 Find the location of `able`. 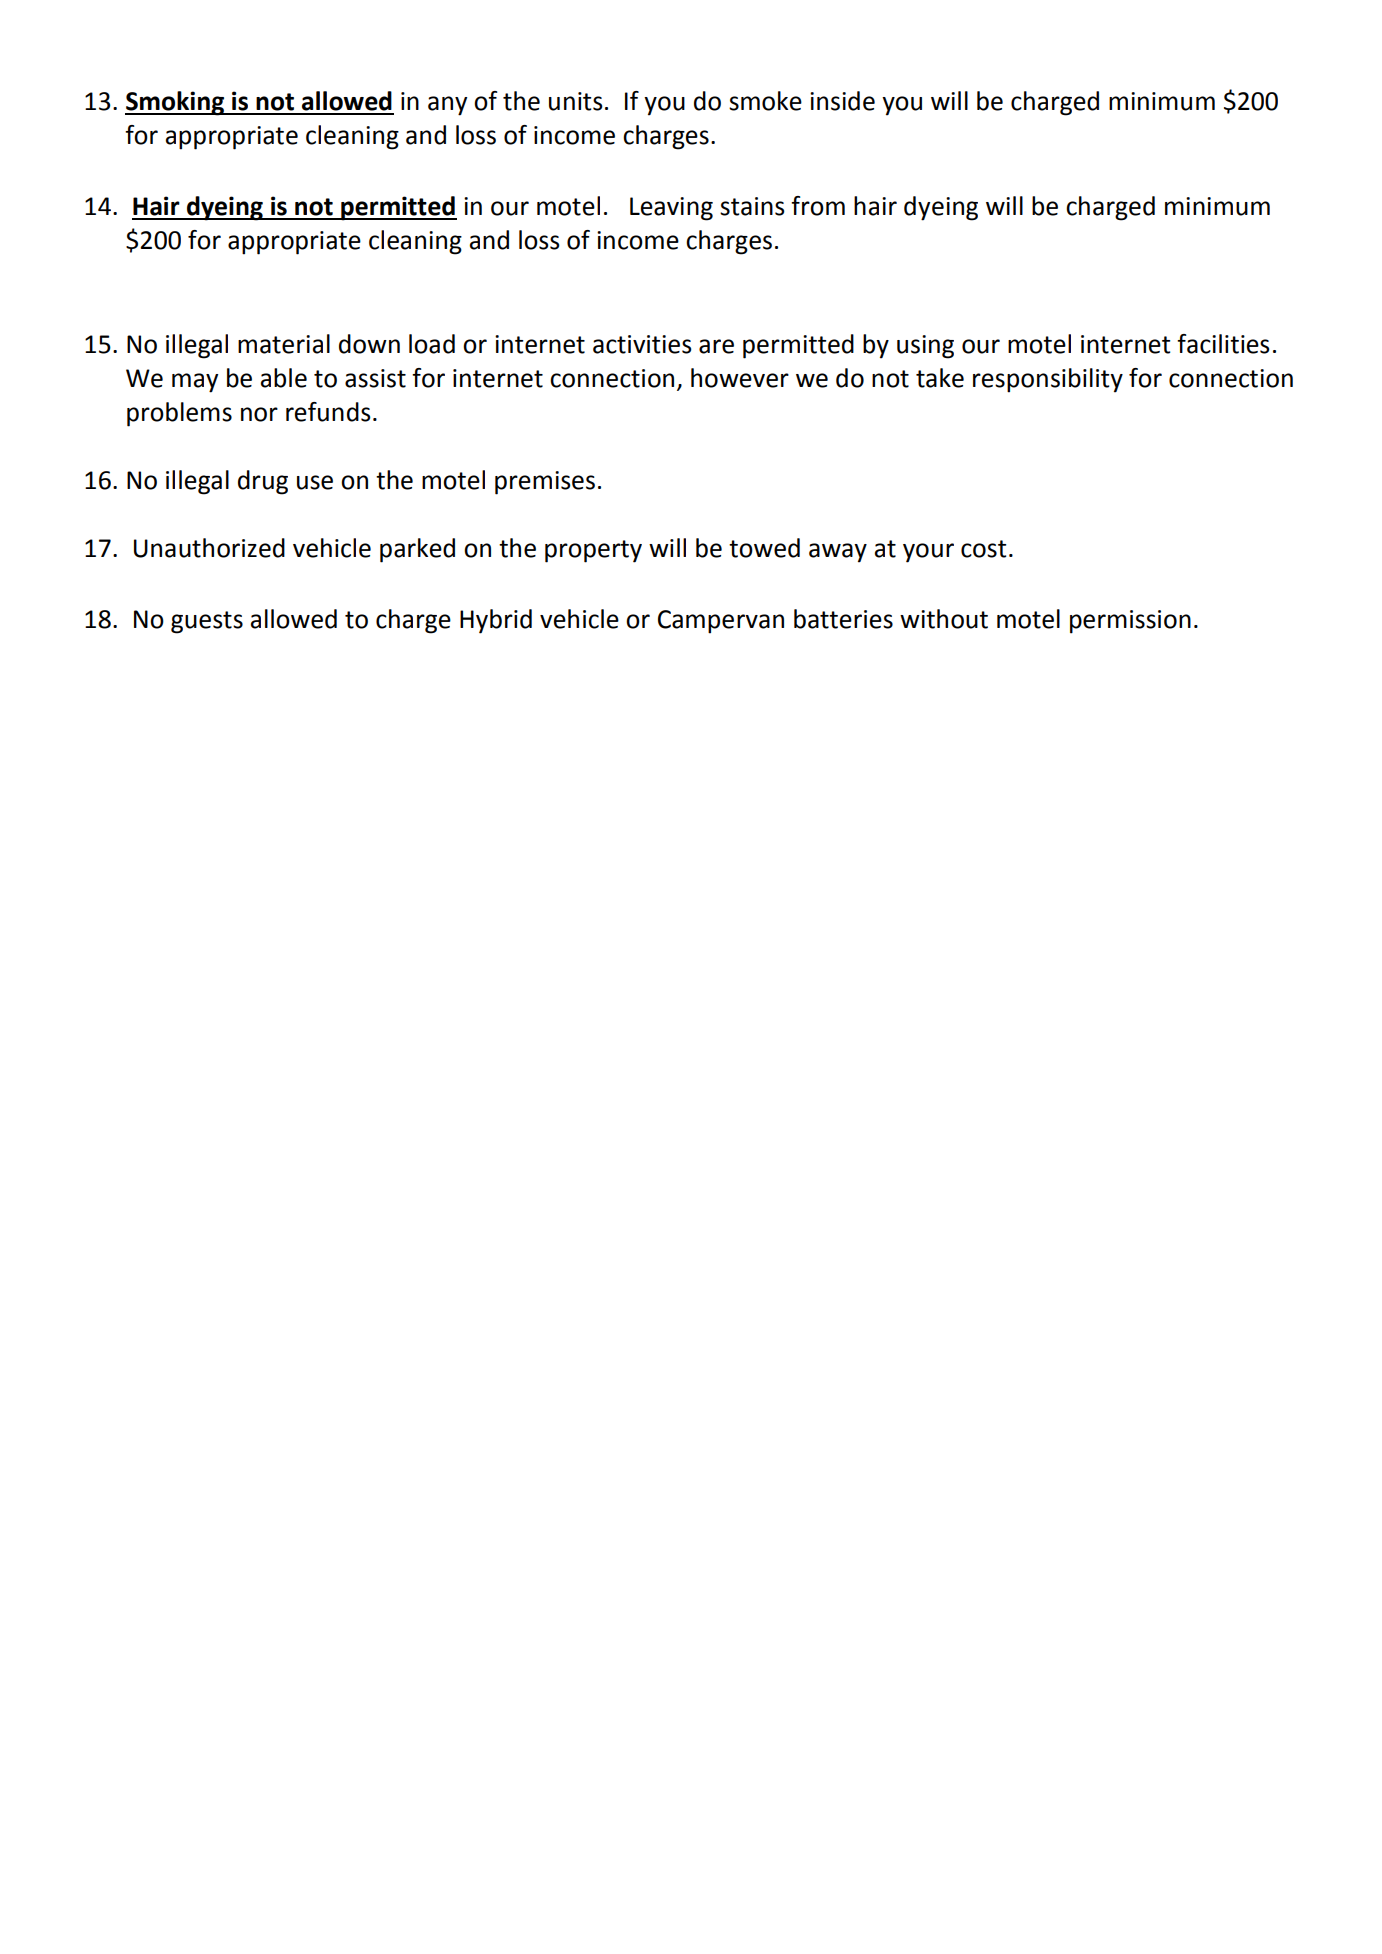

able is located at coordinates (284, 378).
